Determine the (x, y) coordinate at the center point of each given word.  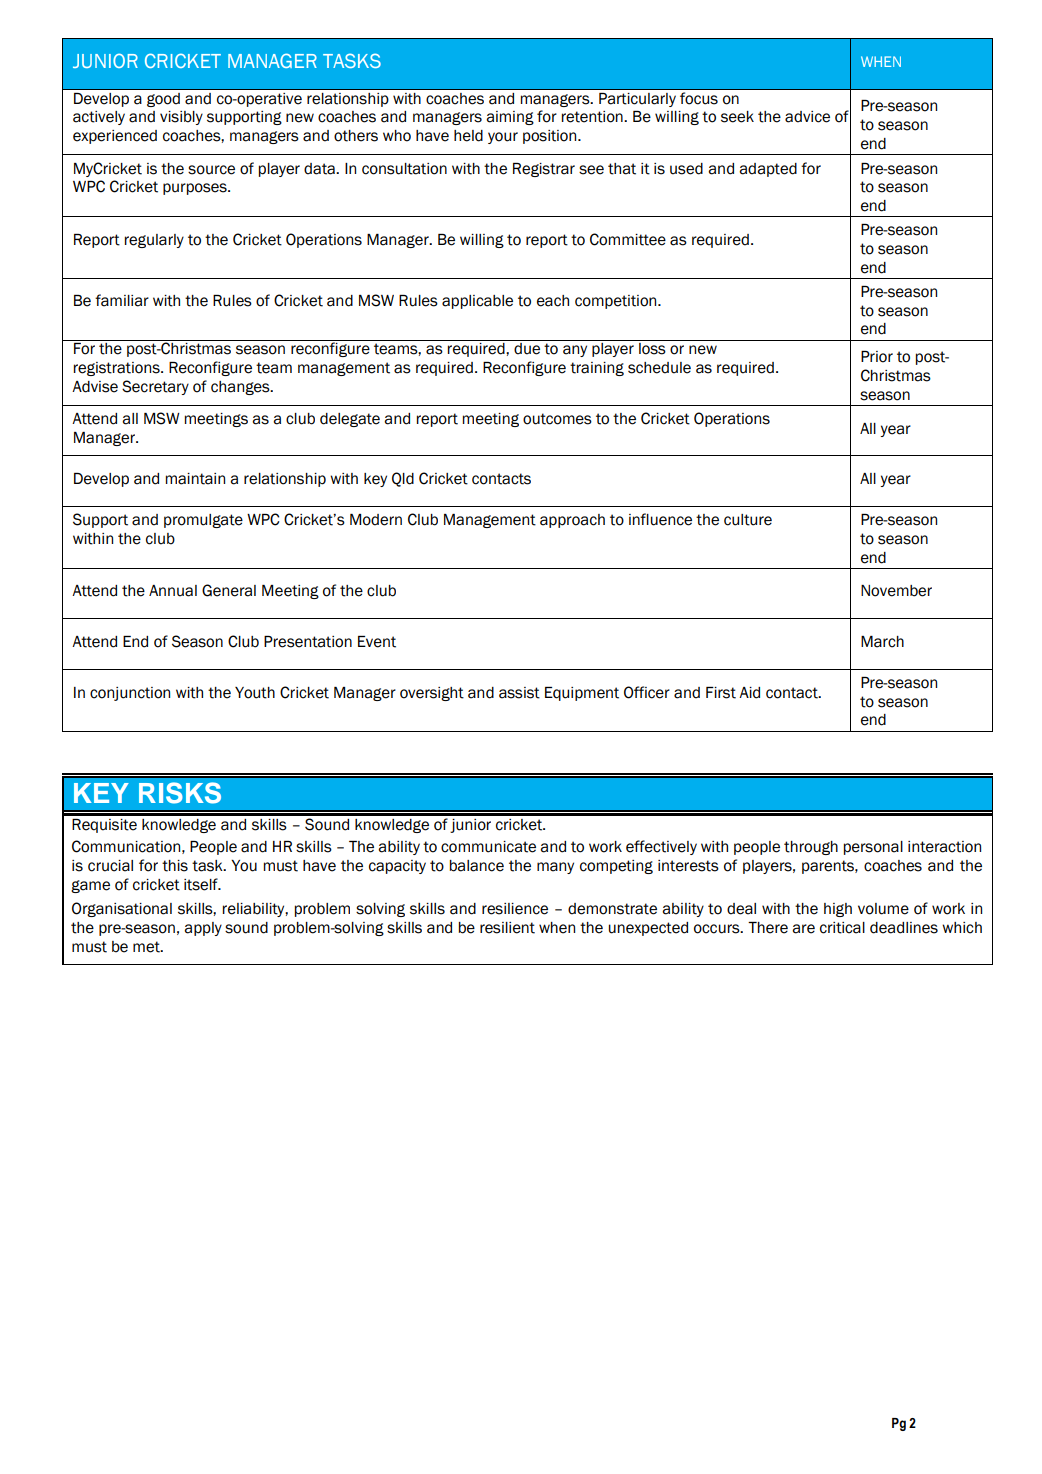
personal (873, 848)
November (896, 591)
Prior (877, 357)
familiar (122, 300)
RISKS (180, 793)
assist (519, 693)
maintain (195, 479)
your (503, 138)
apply (203, 929)
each (553, 301)
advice (807, 117)
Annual (173, 591)
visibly (181, 118)
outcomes (557, 419)
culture (748, 520)
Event (377, 642)
